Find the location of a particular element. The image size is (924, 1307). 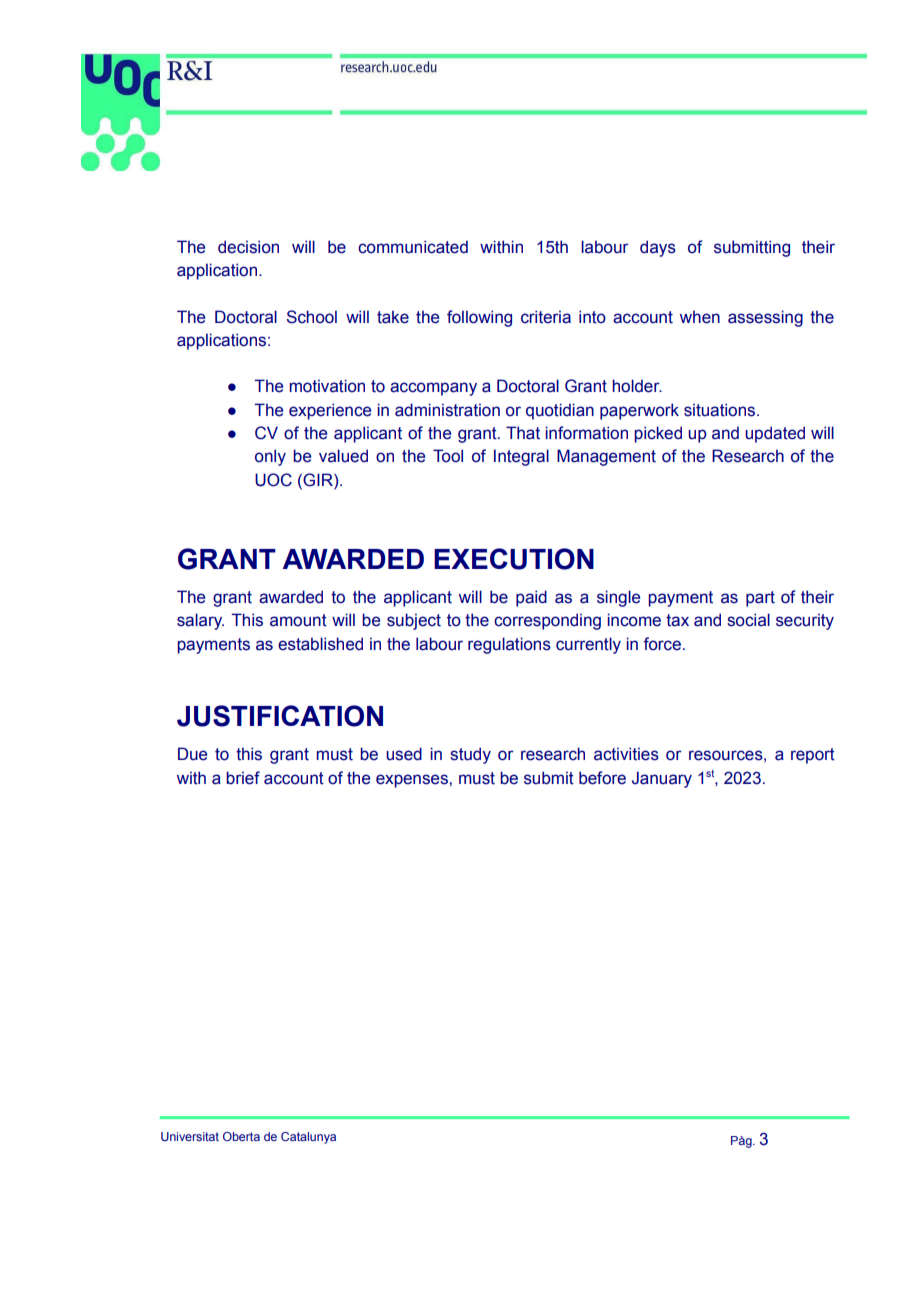

Universitat is located at coordinates (190, 1136).
